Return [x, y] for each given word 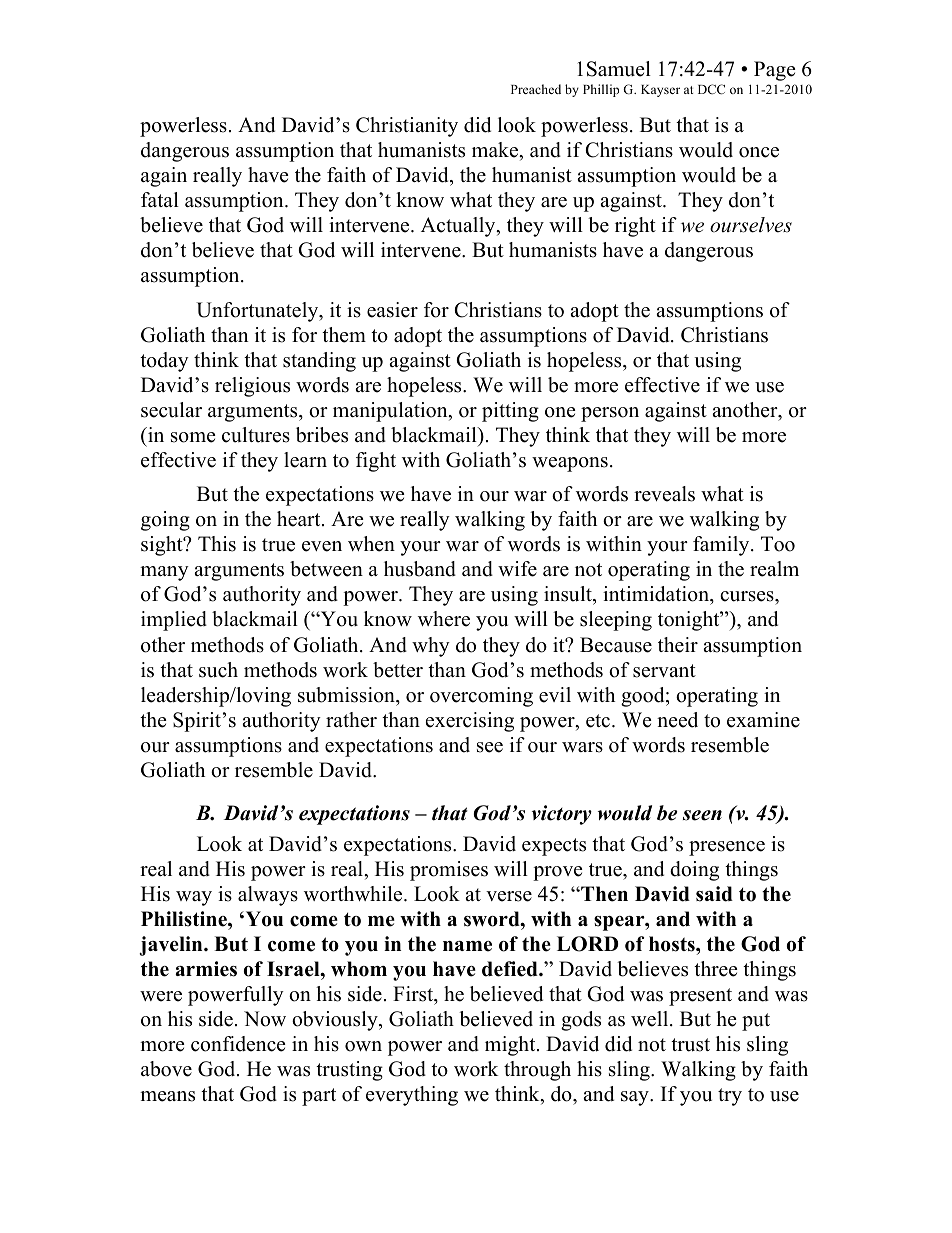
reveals [664, 494]
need [677, 720]
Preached [536, 89]
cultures [256, 435]
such [218, 670]
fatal [160, 199]
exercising [470, 722]
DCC [711, 89]
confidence [238, 1044]
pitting [510, 412]
